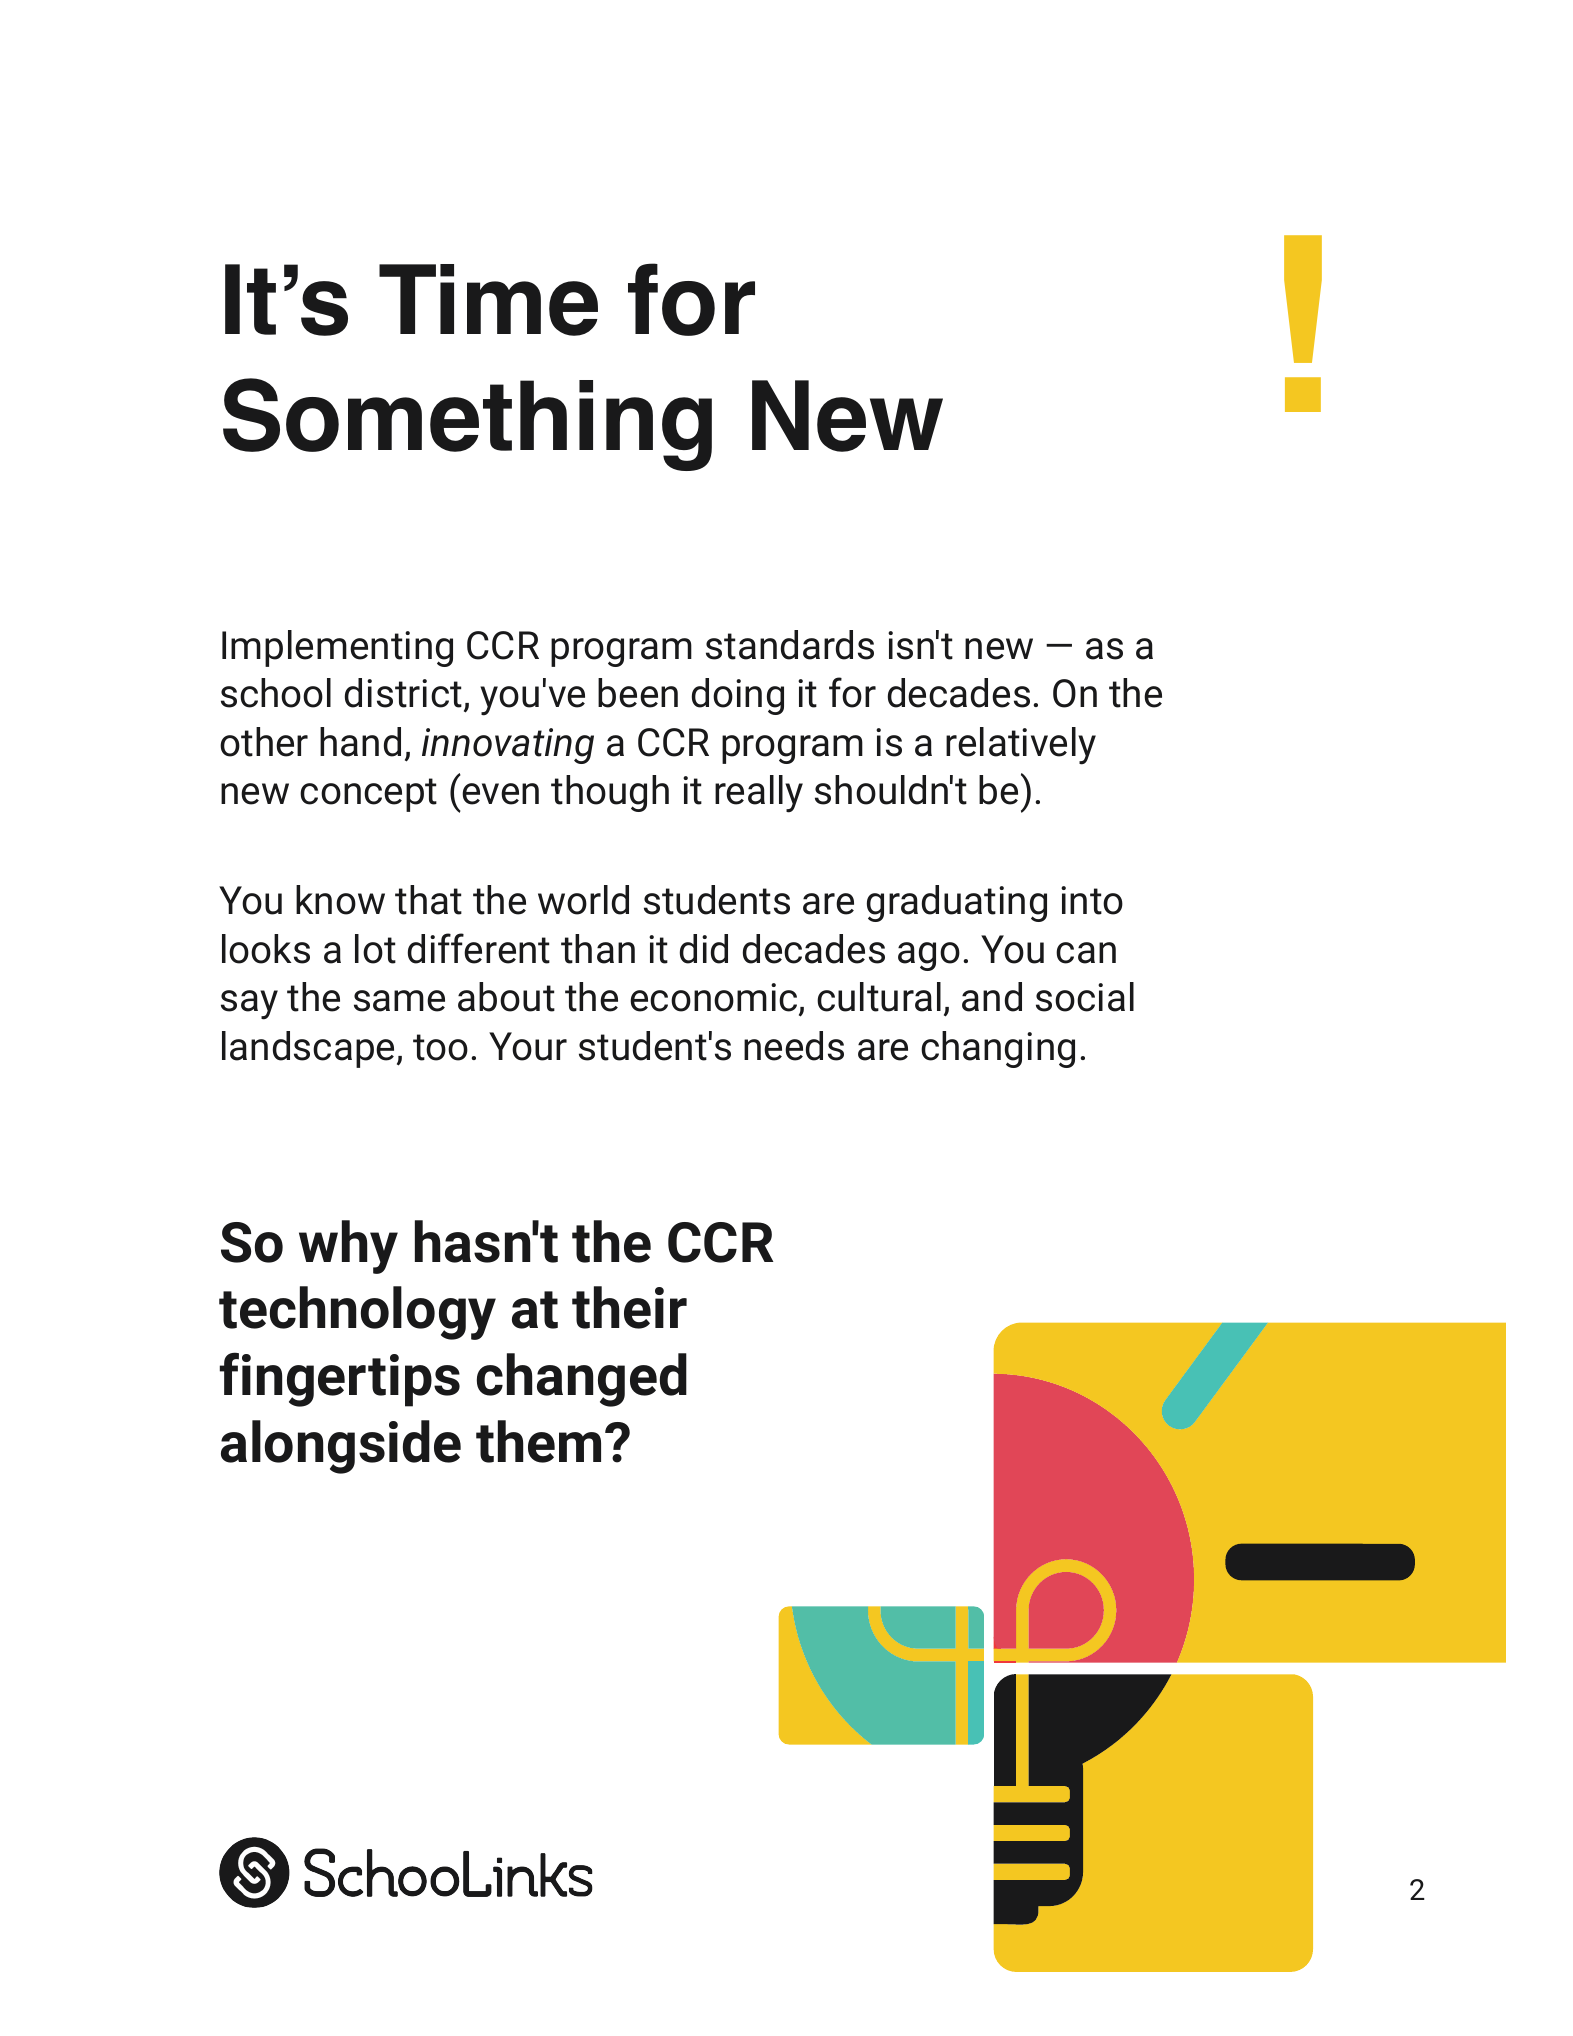  What do you see at coordinates (957, 903) in the screenshot?
I see `graduating` at bounding box center [957, 903].
